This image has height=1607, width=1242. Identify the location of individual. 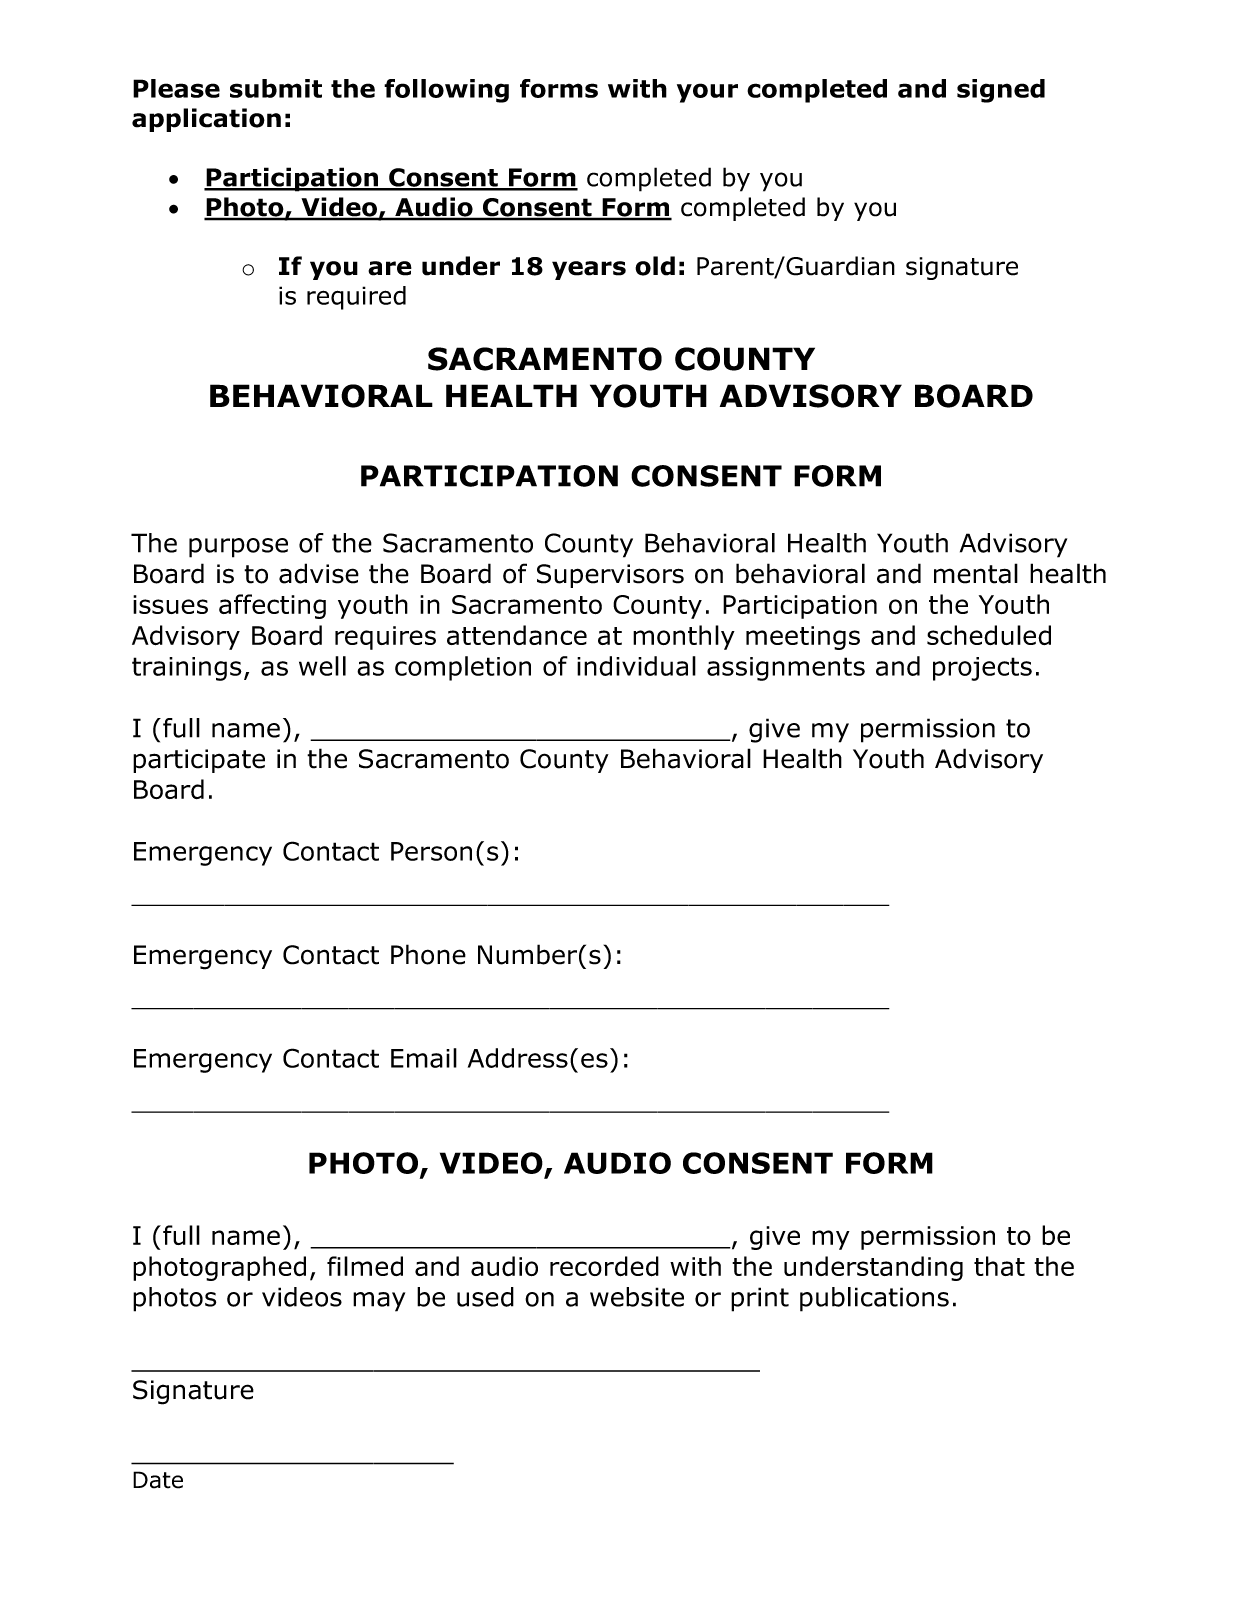
(636, 666).
